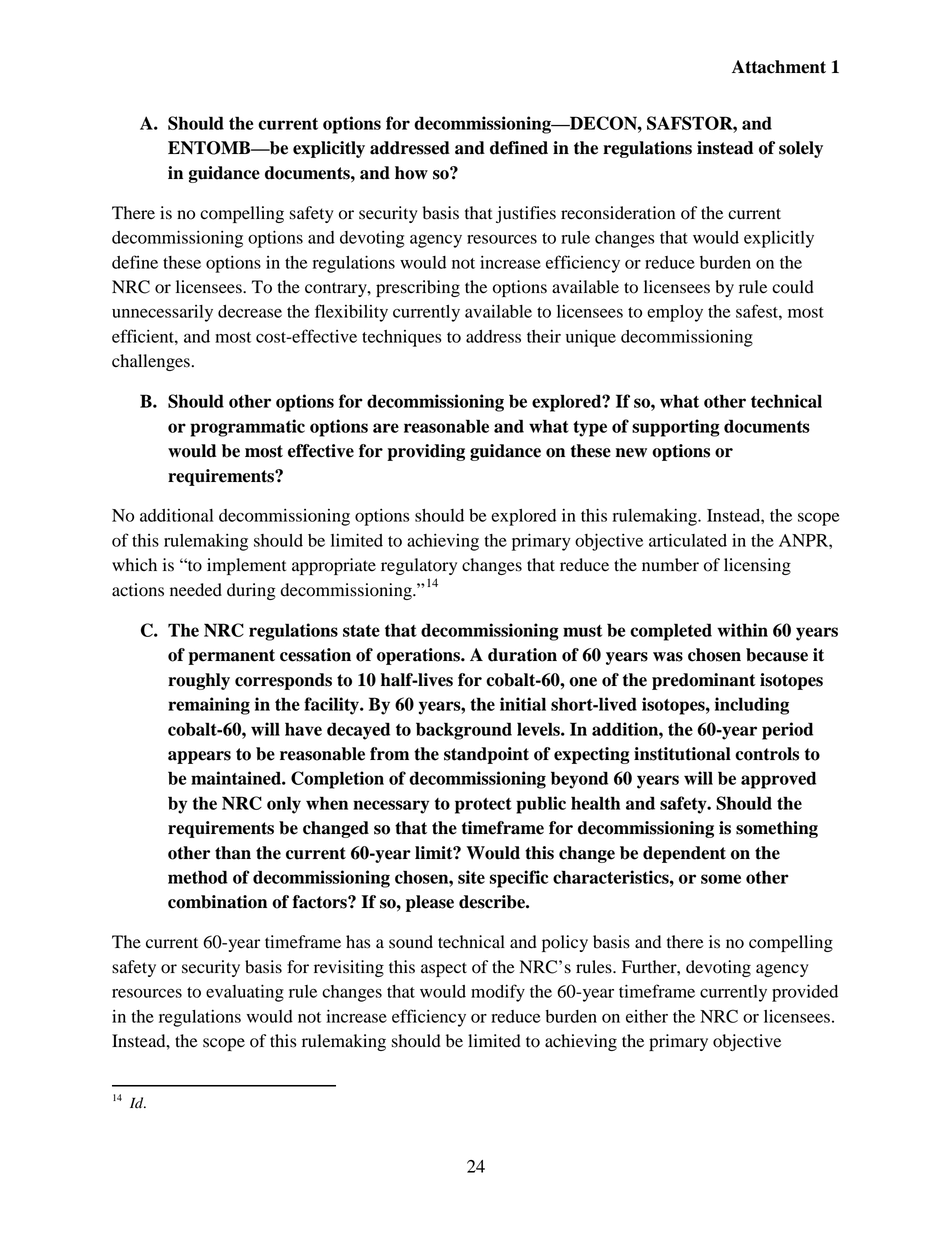 This screenshot has height=1233, width=952. What do you see at coordinates (523, 704) in the screenshot?
I see `initial` at bounding box center [523, 704].
